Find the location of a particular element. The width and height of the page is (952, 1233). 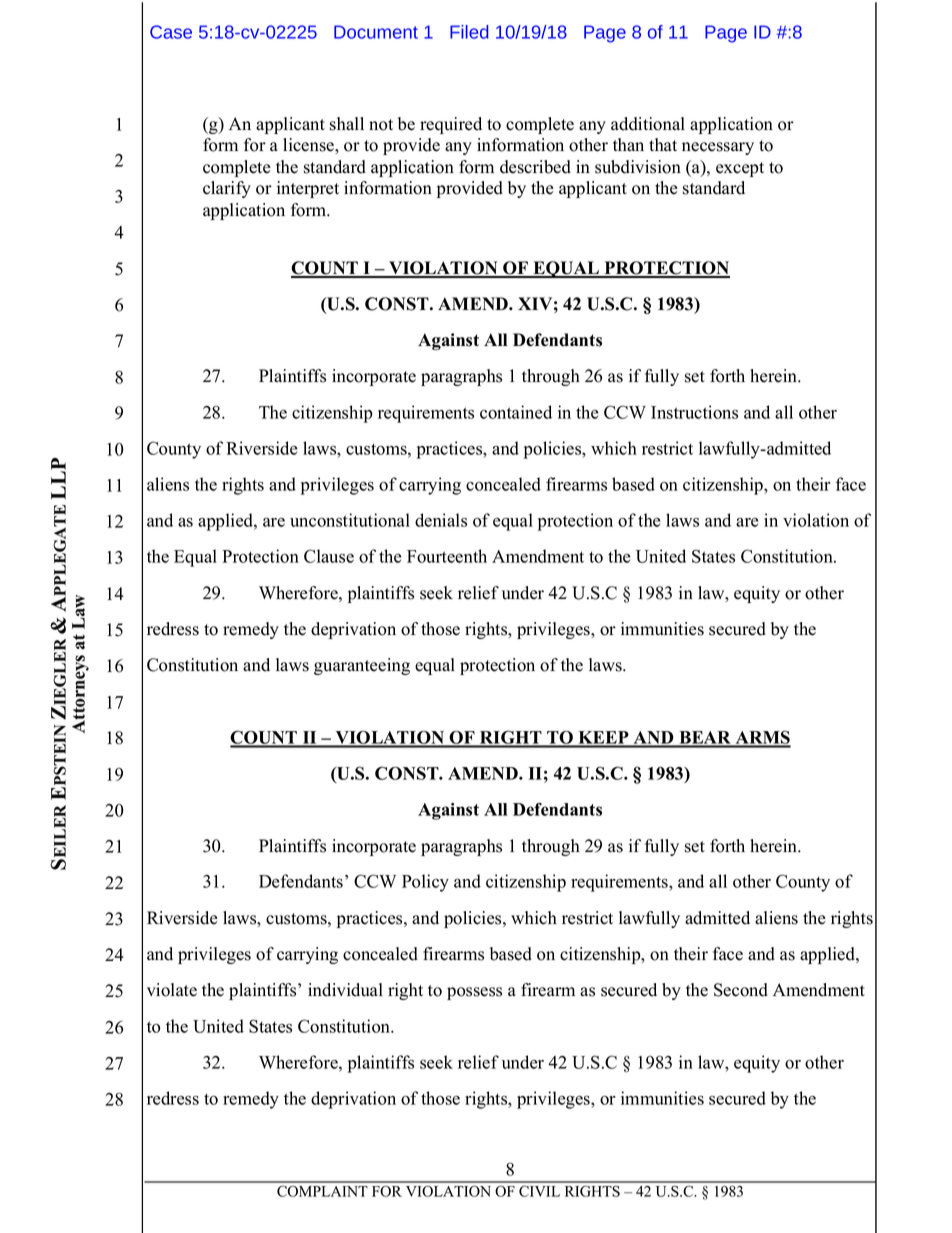

Fourteenth is located at coordinates (447, 556).
